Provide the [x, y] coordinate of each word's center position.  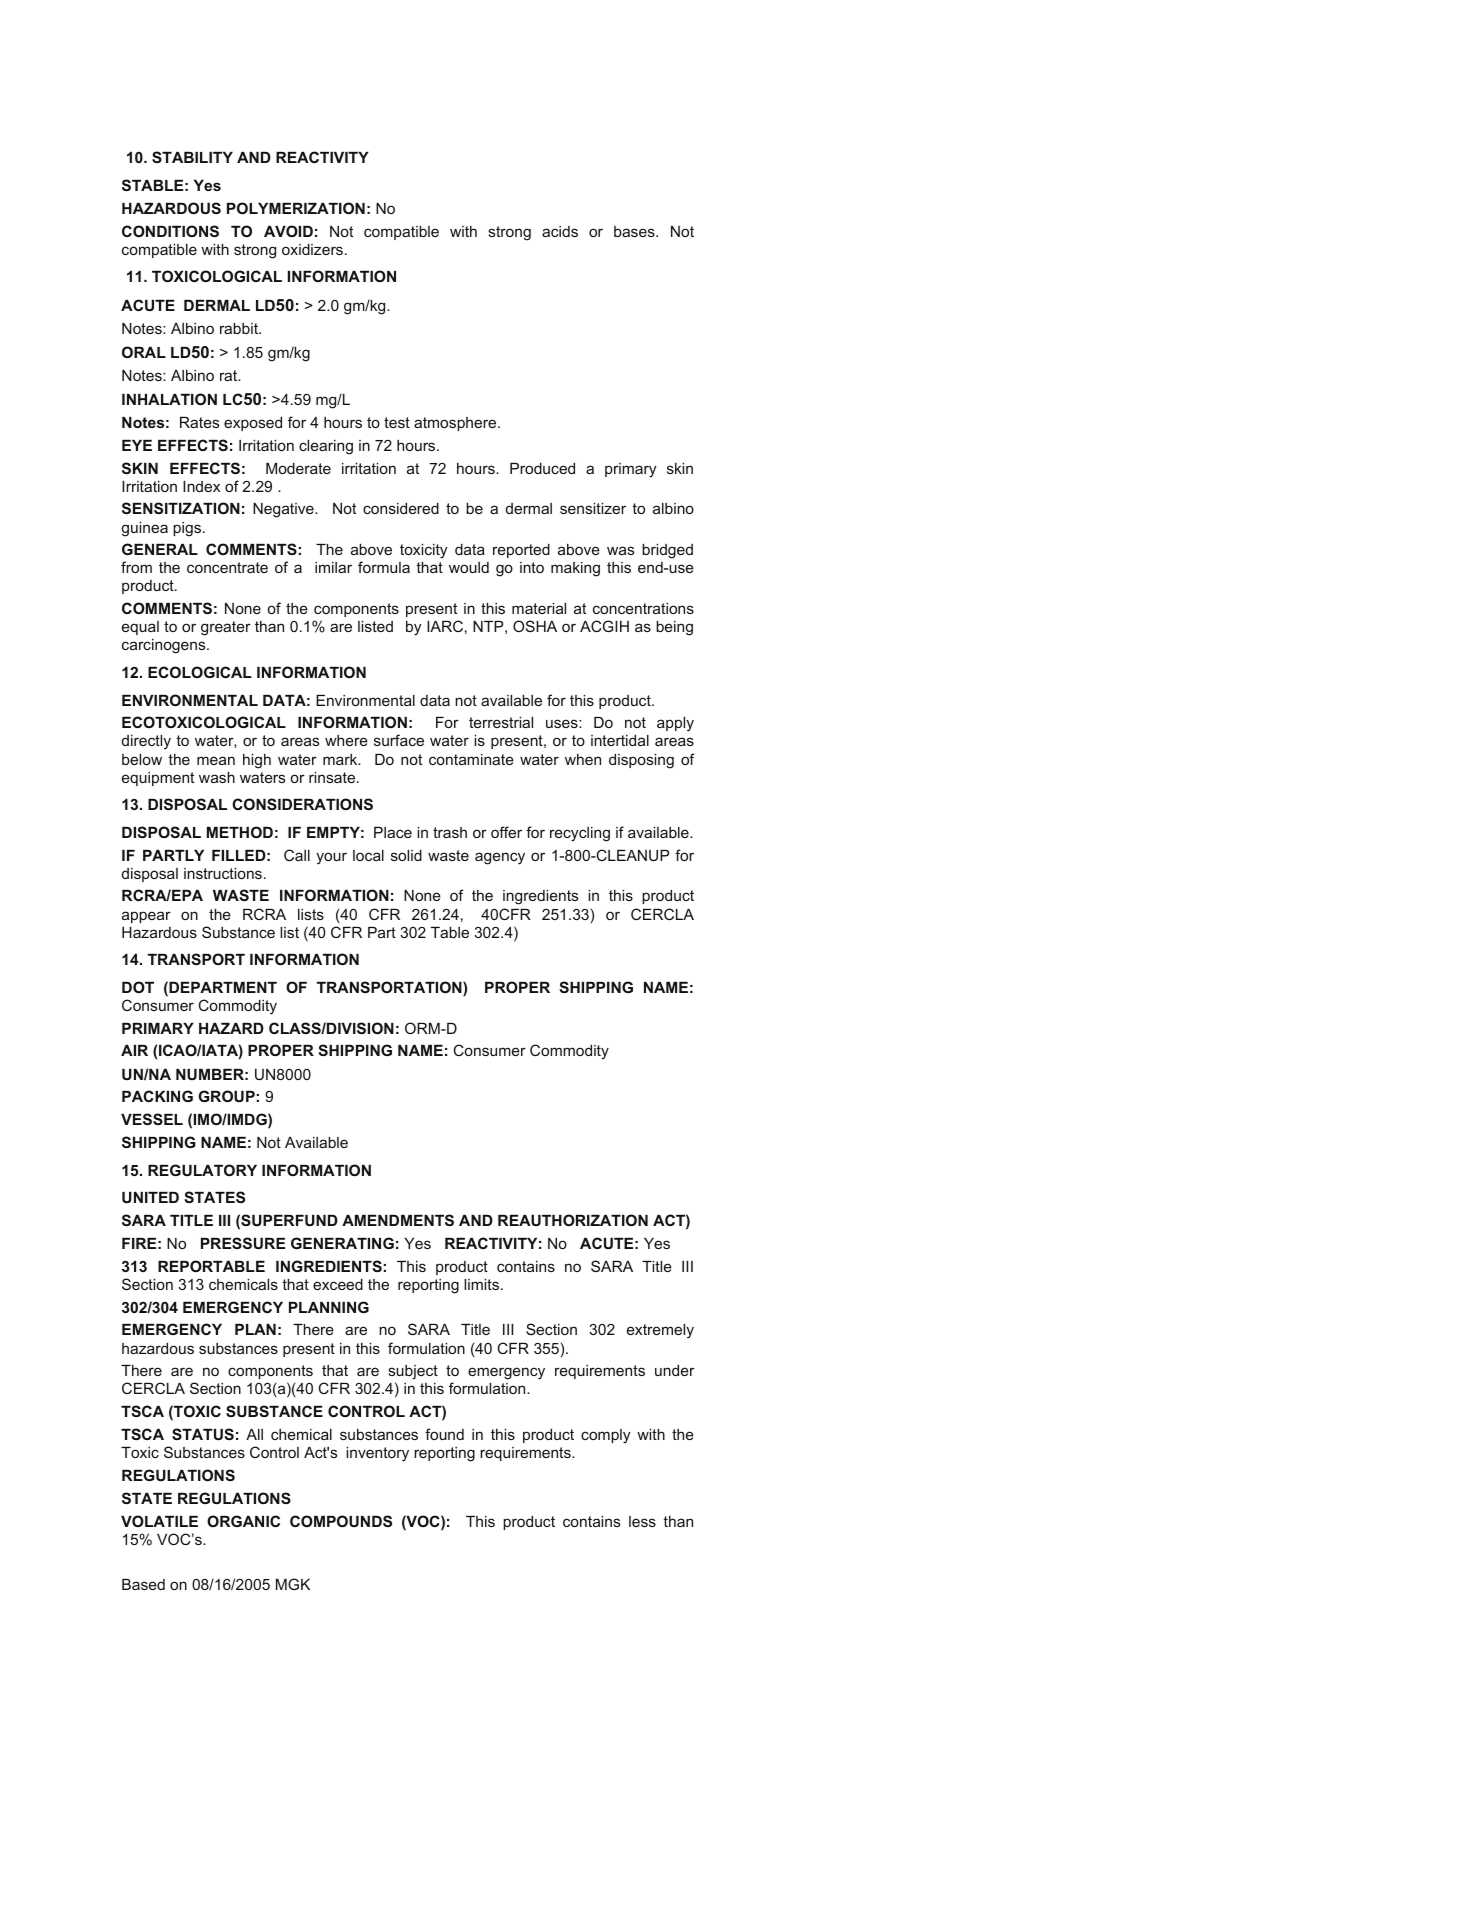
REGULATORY [202, 1170]
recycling [580, 834]
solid [406, 855]
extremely [660, 1331]
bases [635, 231]
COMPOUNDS [341, 1521]
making [575, 569]
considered [401, 508]
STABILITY [192, 157]
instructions [223, 873]
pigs [187, 529]
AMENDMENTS [398, 1220]
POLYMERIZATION [296, 208]
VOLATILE [159, 1521]
